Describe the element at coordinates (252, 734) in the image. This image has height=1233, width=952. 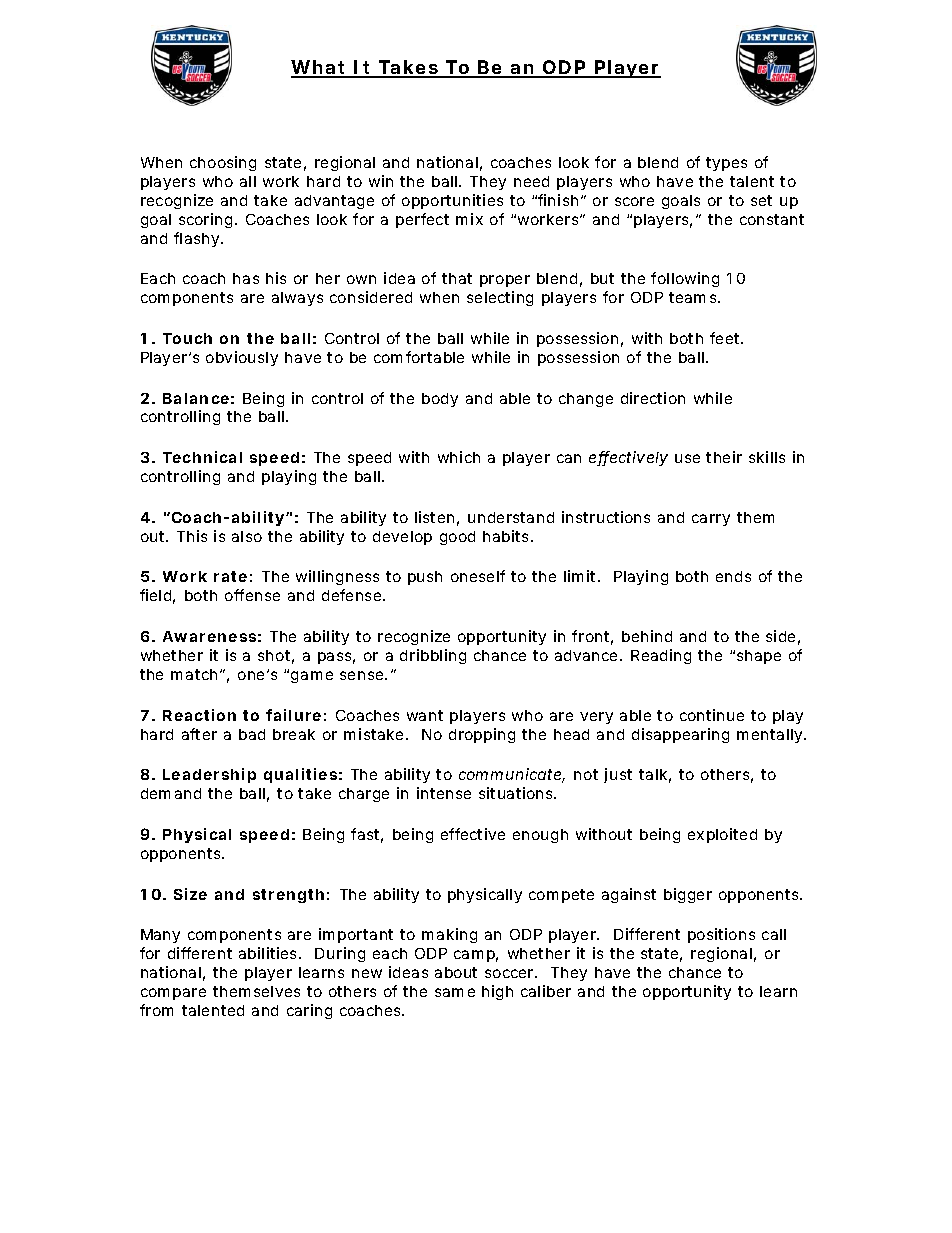
I see `bad` at that location.
